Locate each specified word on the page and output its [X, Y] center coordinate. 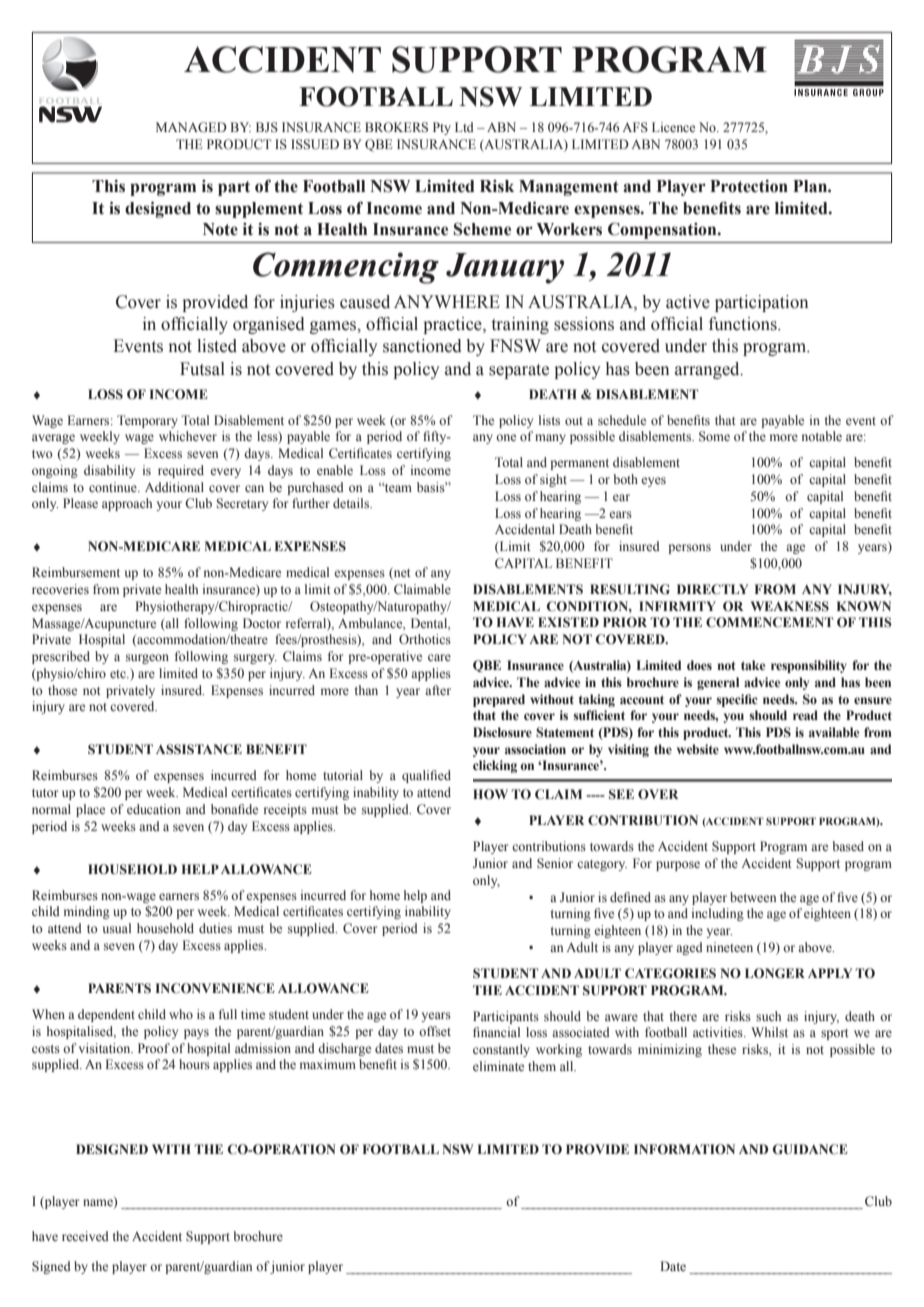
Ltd [464, 127]
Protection [749, 186]
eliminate [498, 1066]
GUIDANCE [810, 1149]
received [85, 1236]
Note [220, 229]
